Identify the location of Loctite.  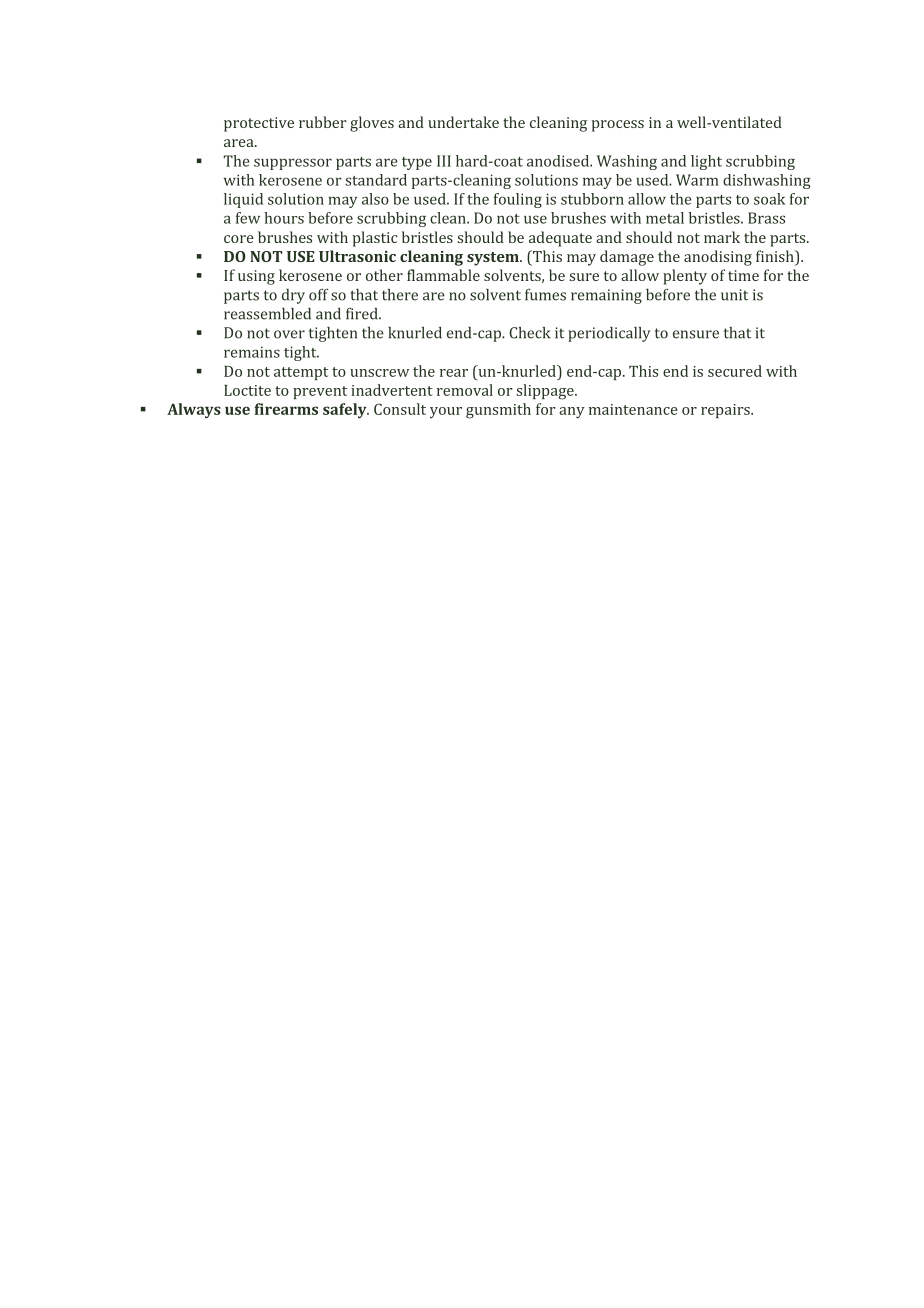
(247, 390).
